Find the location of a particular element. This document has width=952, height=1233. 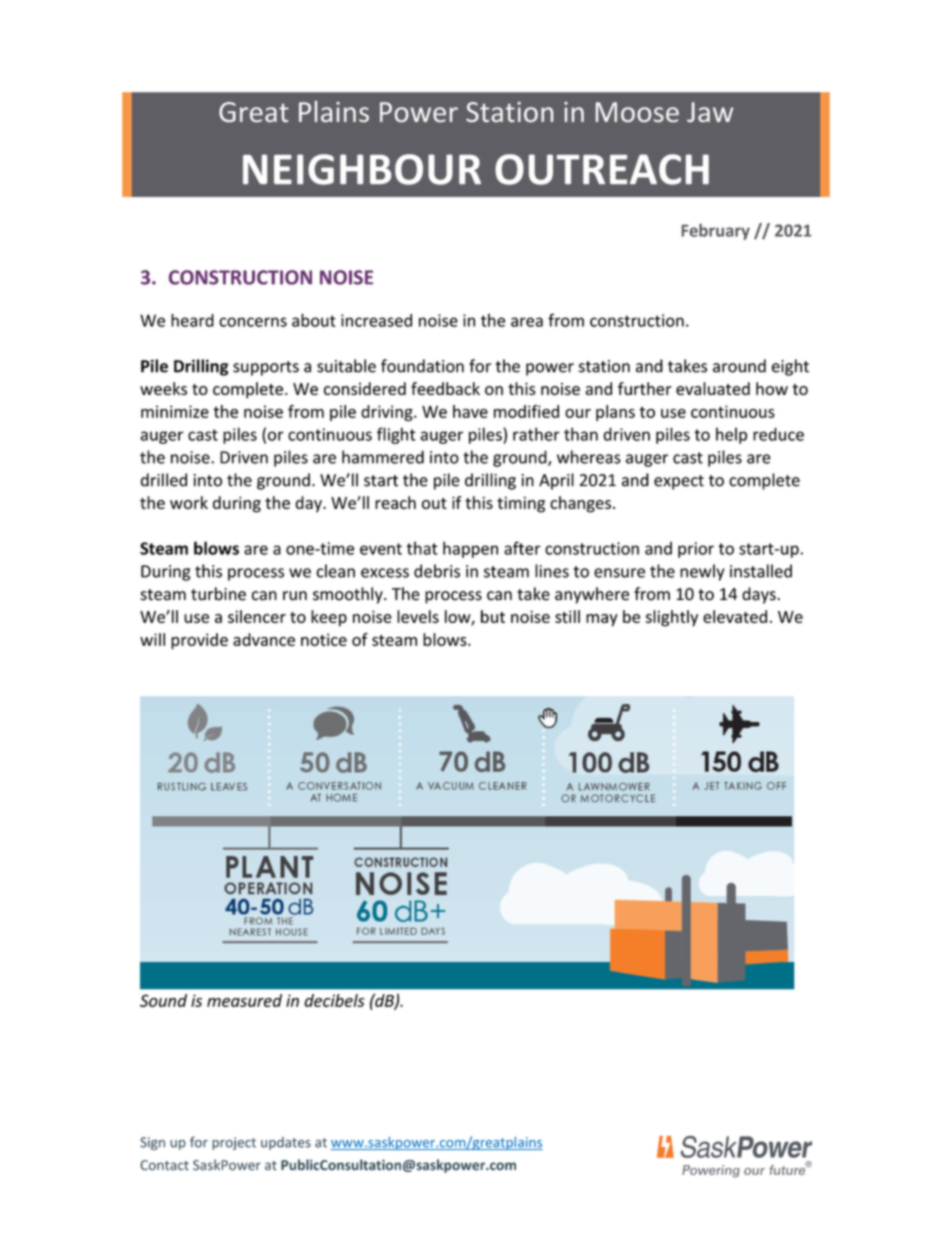

but is located at coordinates (493, 616).
